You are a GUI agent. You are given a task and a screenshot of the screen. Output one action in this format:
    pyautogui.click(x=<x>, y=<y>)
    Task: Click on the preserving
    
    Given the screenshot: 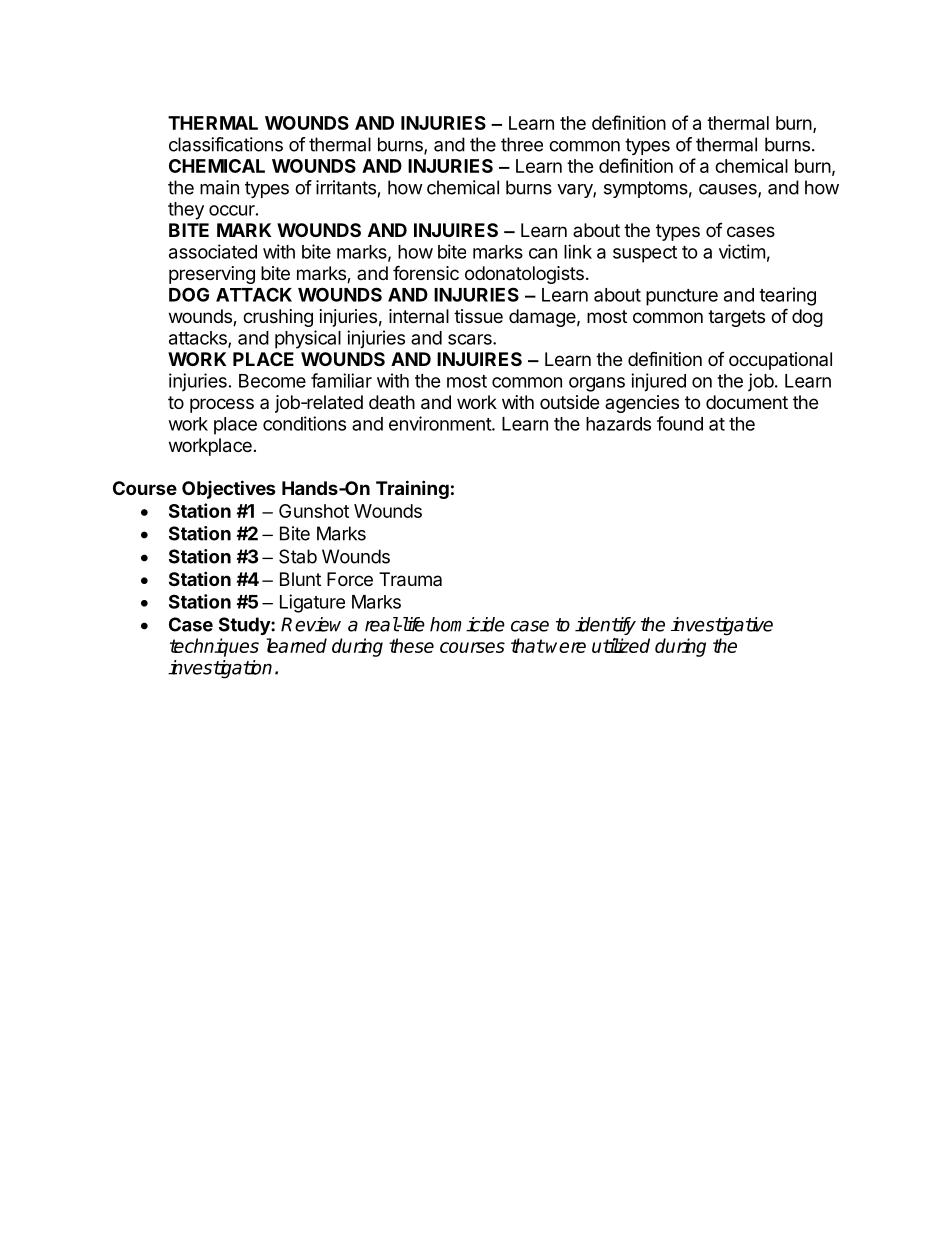 What is the action you would take?
    pyautogui.click(x=212, y=275)
